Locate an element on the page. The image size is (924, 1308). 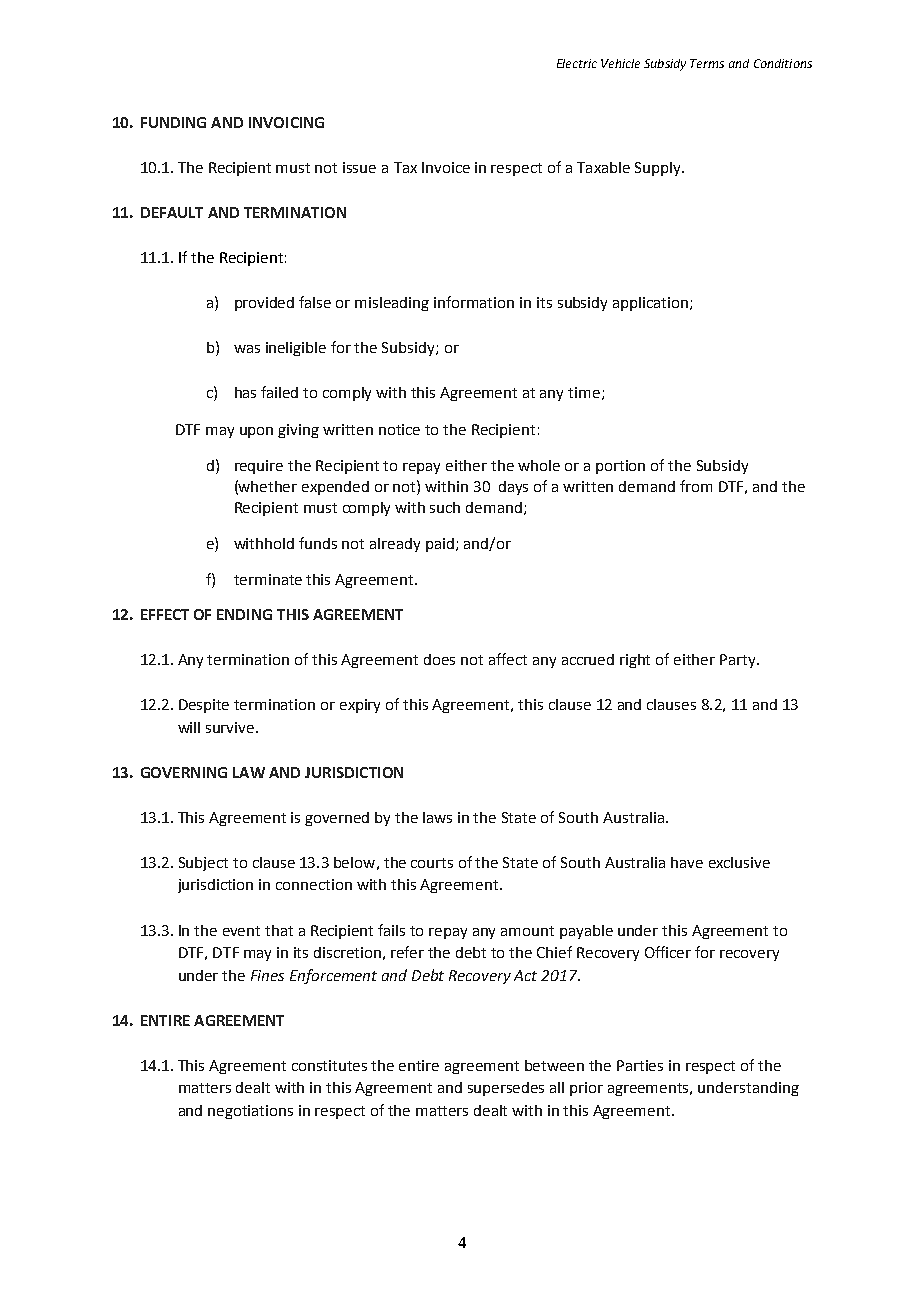
terminate is located at coordinates (268, 579).
